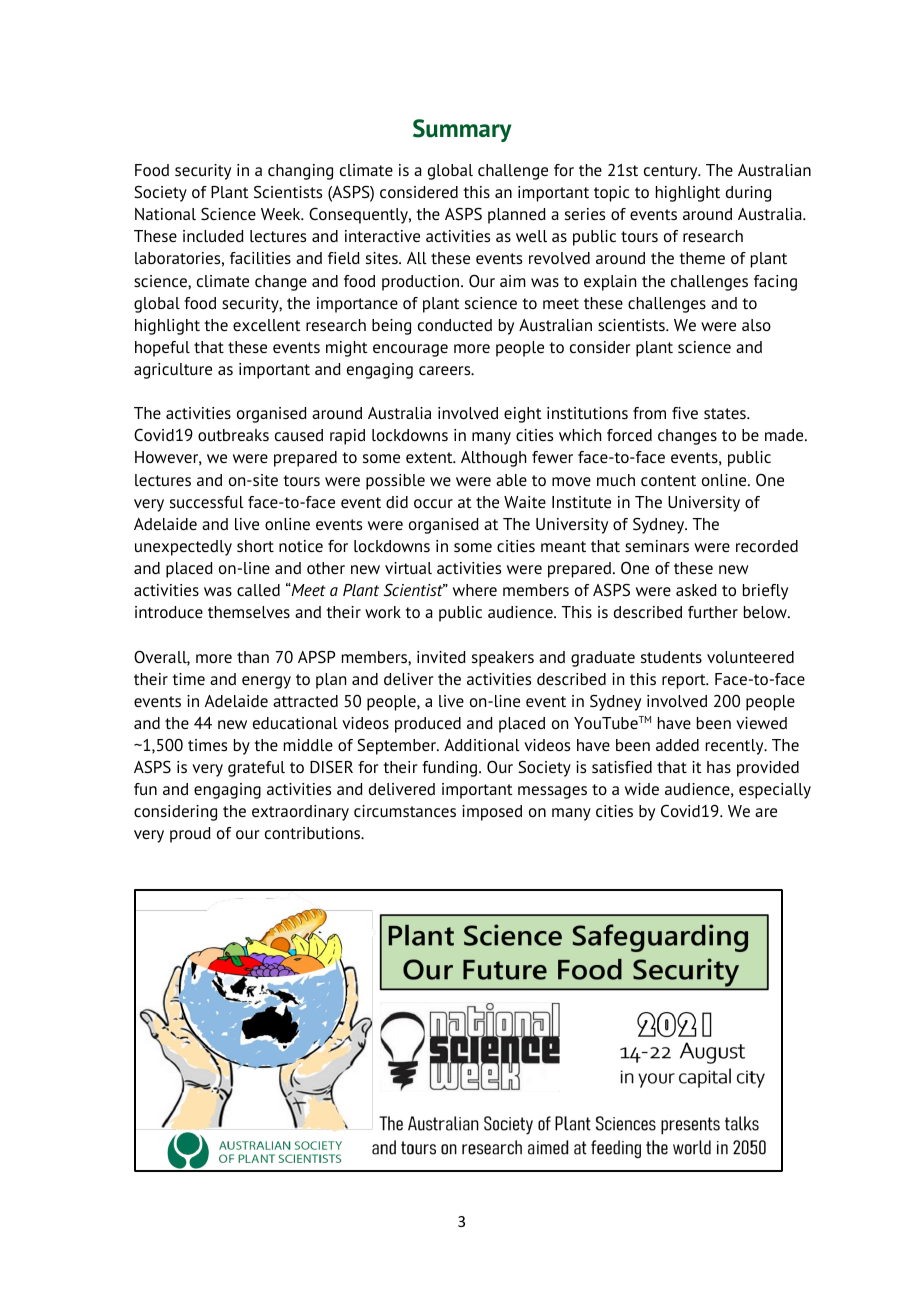 This document has height=1308, width=924. I want to click on century, so click(672, 172).
